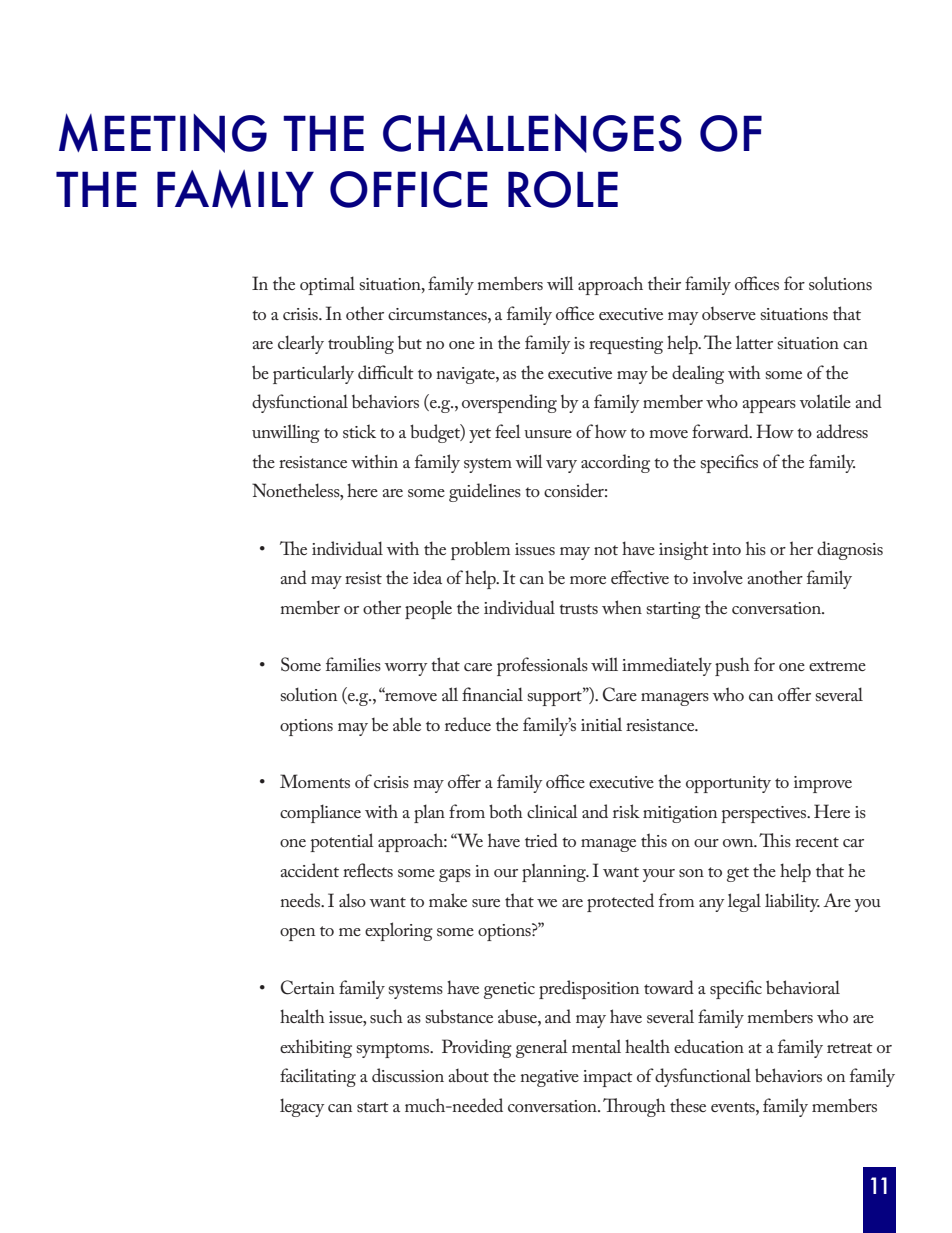 This image has height=1233, width=952. What do you see at coordinates (709, 1046) in the image?
I see `education` at bounding box center [709, 1046].
